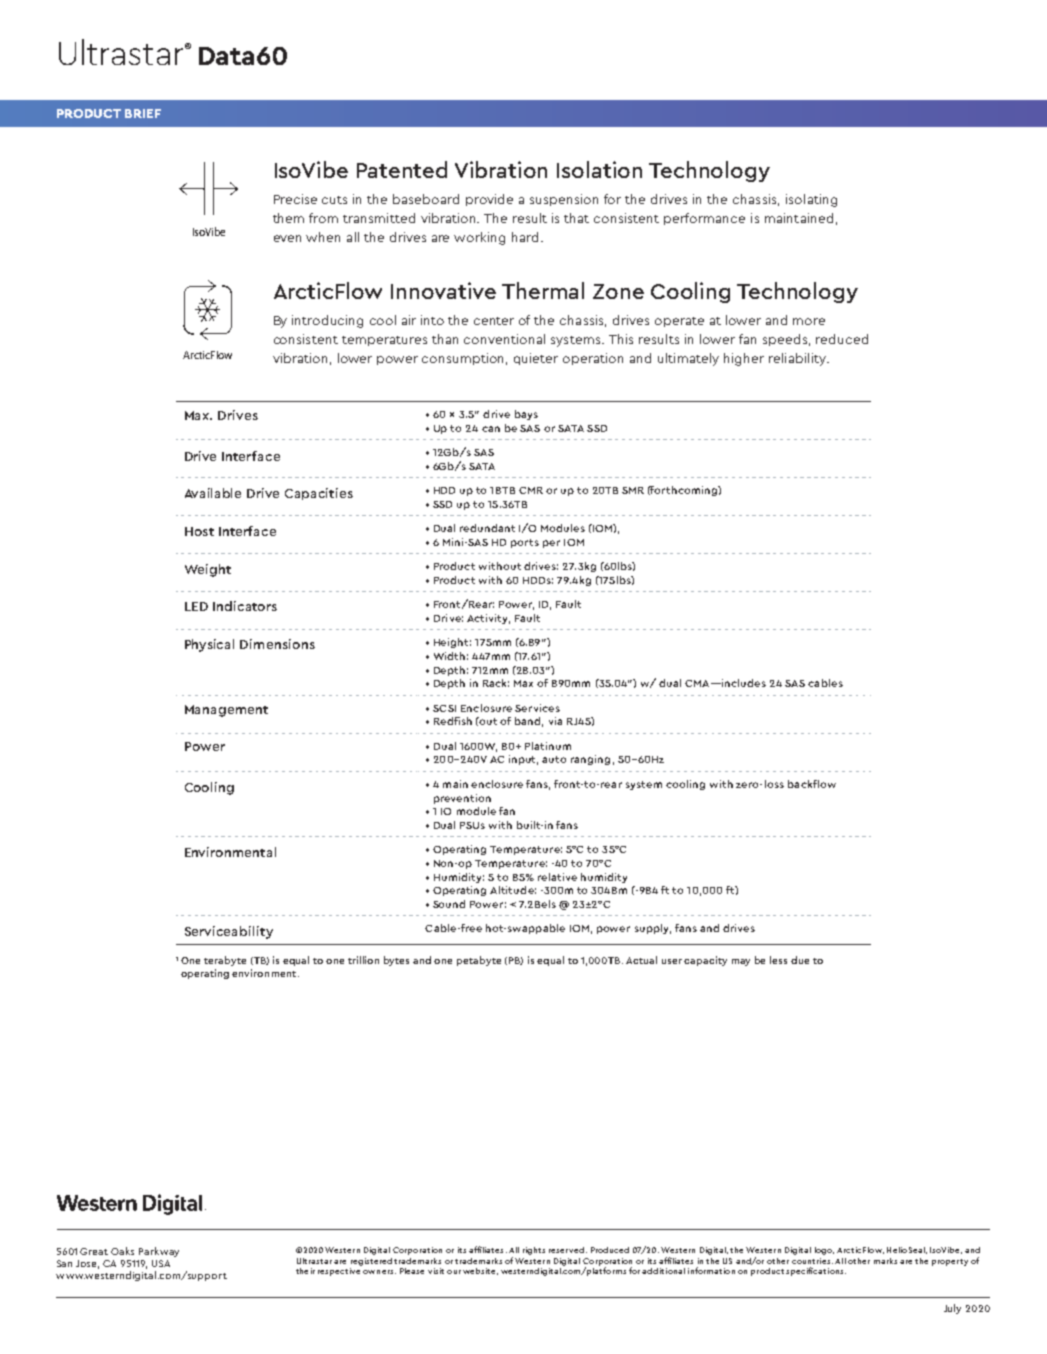 Image resolution: width=1047 pixels, height=1354 pixels. Describe the element at coordinates (226, 711) in the image. I see `Management` at that location.
